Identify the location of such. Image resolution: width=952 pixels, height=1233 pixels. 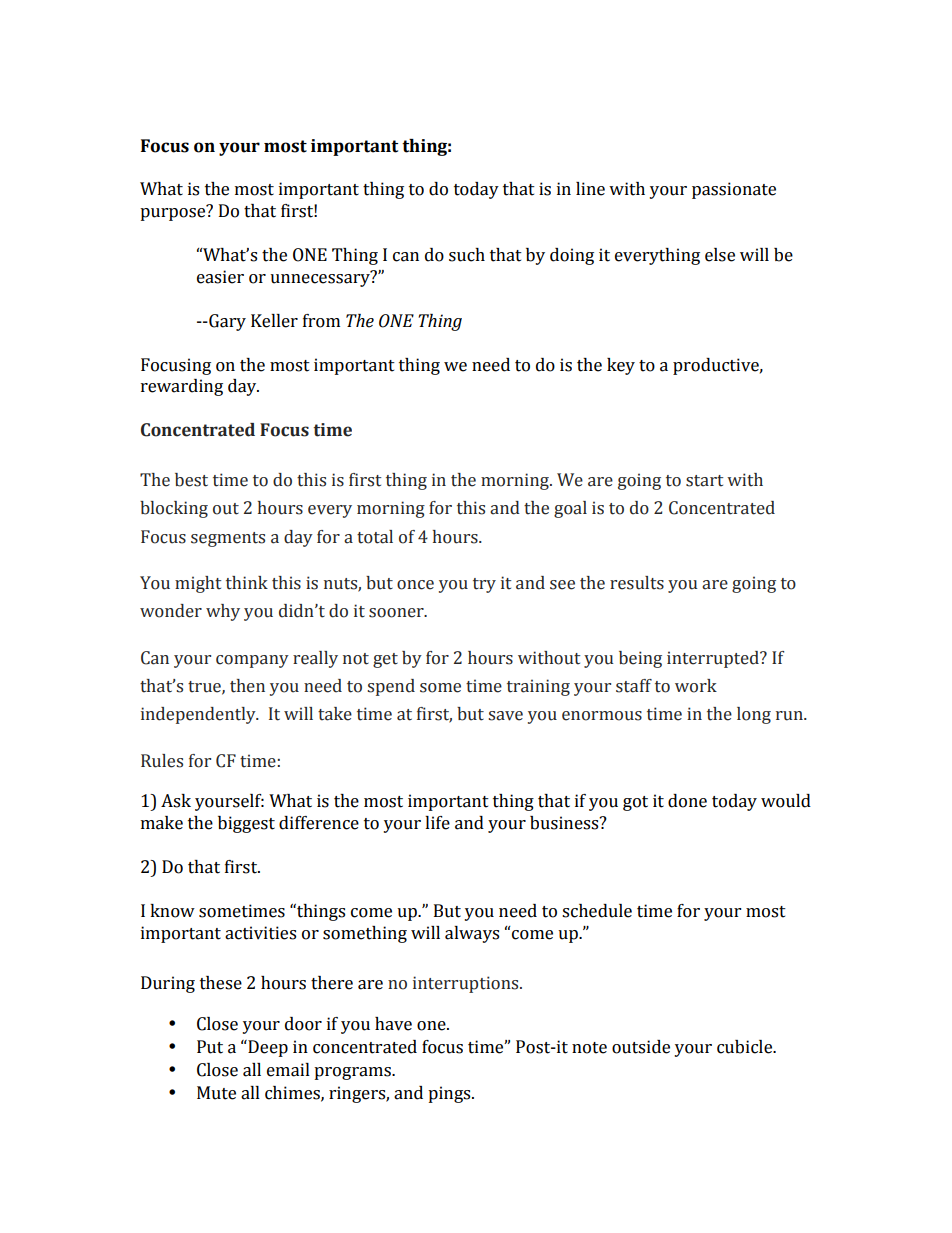
(467, 255).
